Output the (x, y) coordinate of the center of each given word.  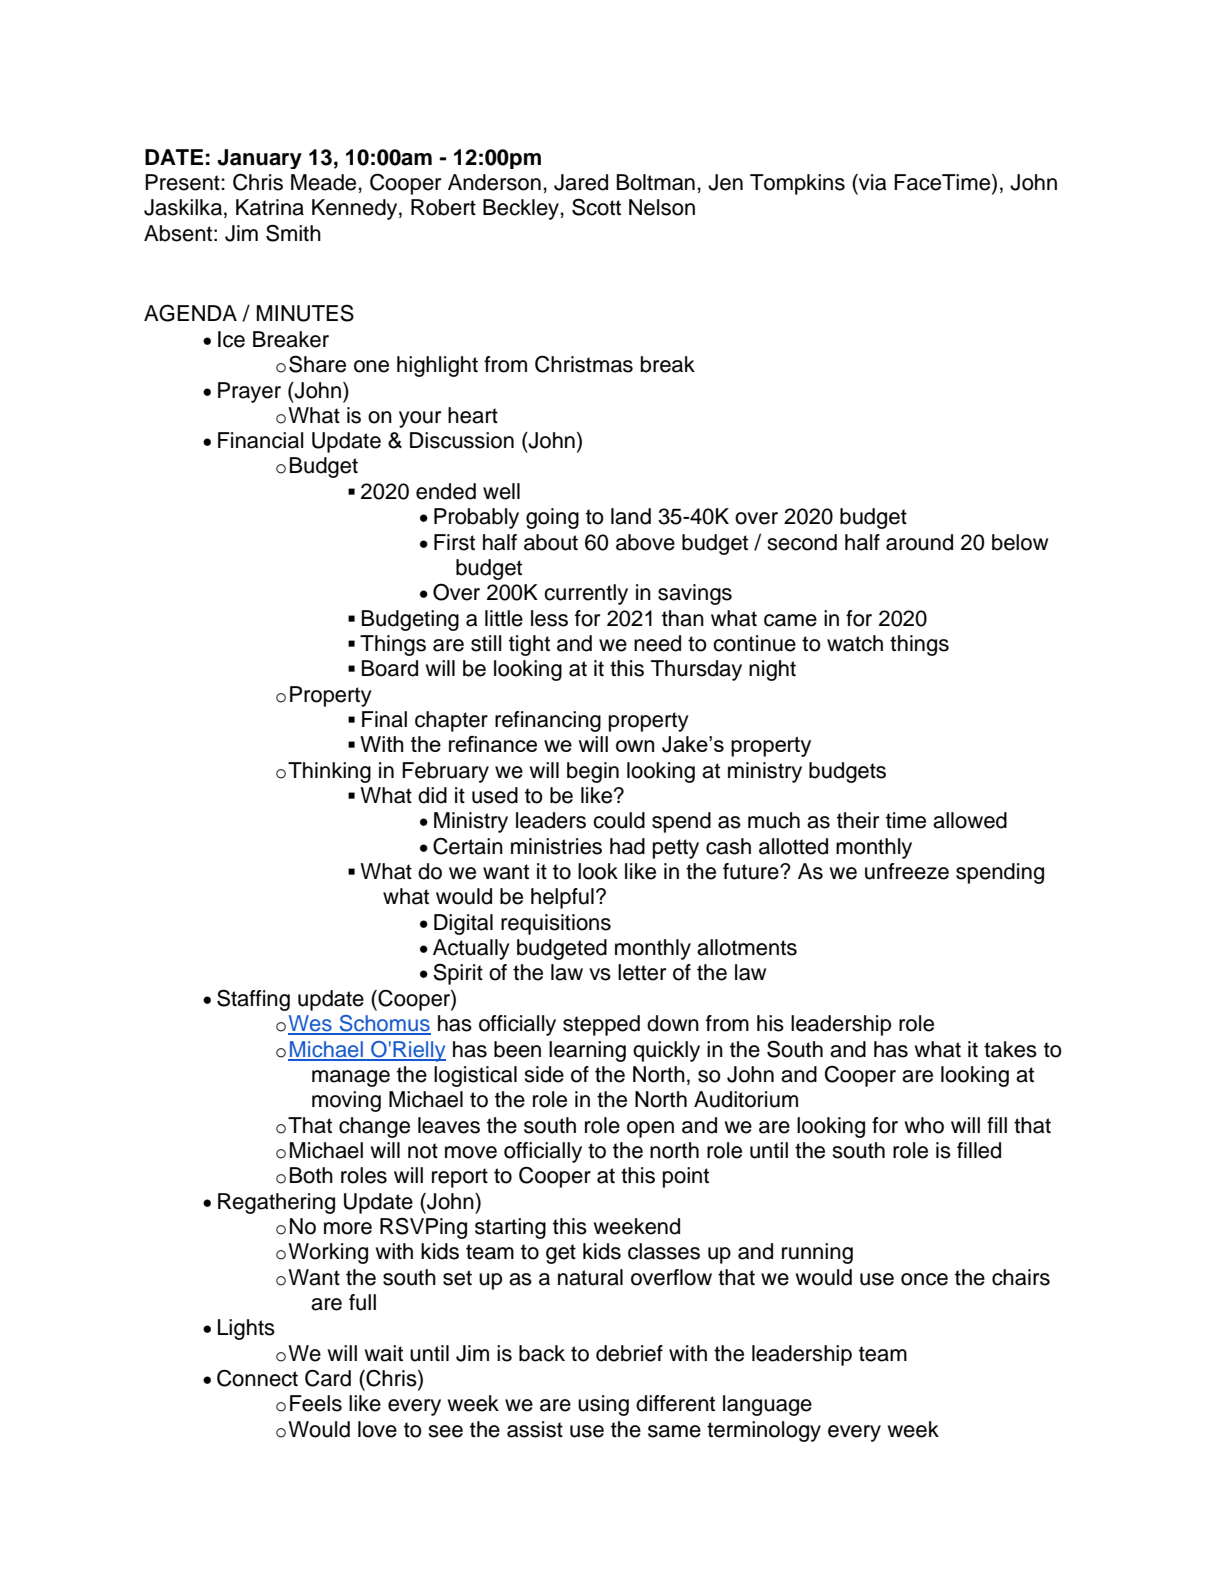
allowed (970, 820)
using (603, 1405)
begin (593, 772)
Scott (596, 207)
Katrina (270, 207)
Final (384, 719)
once (924, 1279)
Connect (257, 1378)
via (871, 182)
